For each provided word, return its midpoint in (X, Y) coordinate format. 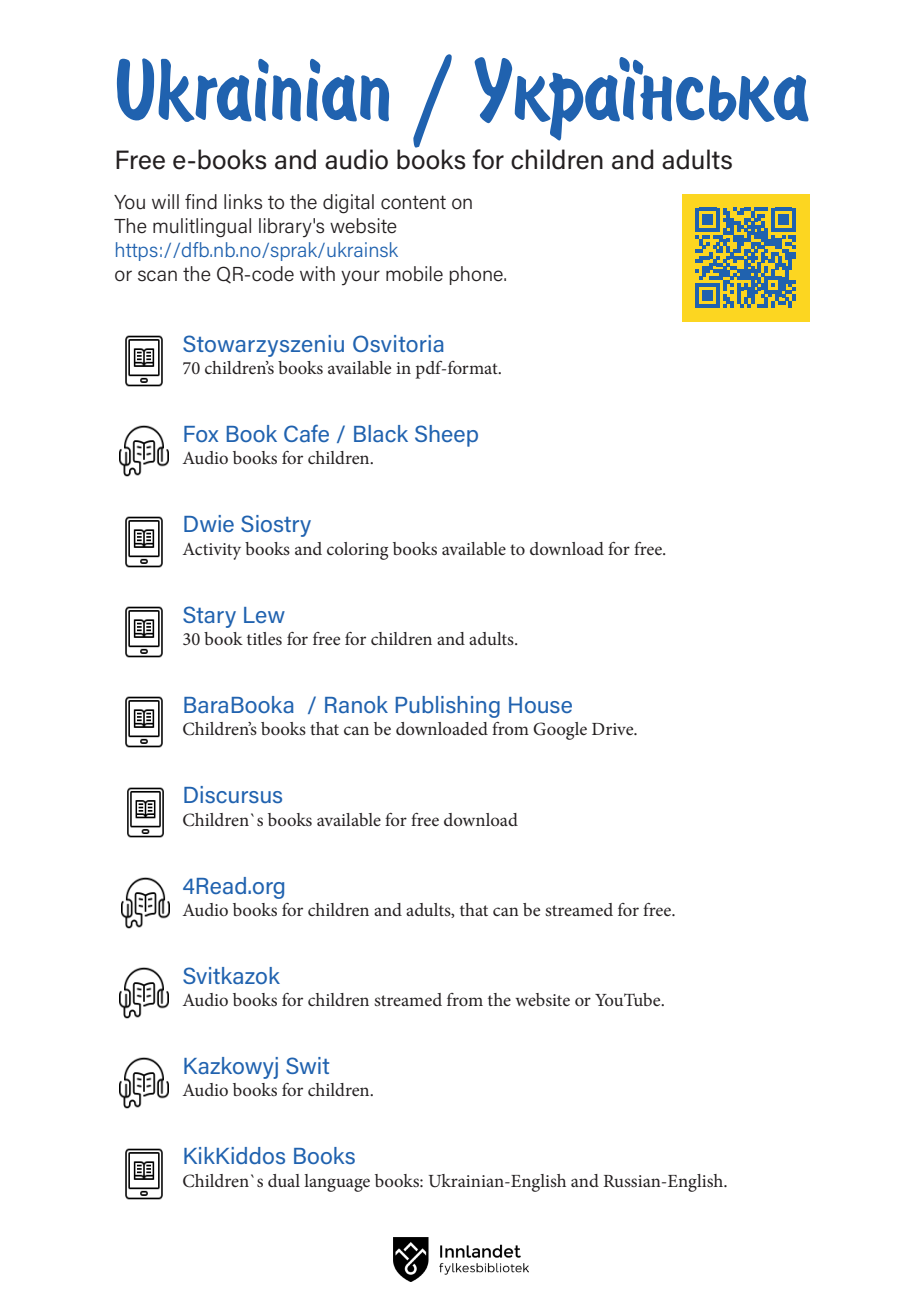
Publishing (448, 707)
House (540, 705)
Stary (209, 617)
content (413, 202)
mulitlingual (202, 228)
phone (477, 275)
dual (284, 1180)
